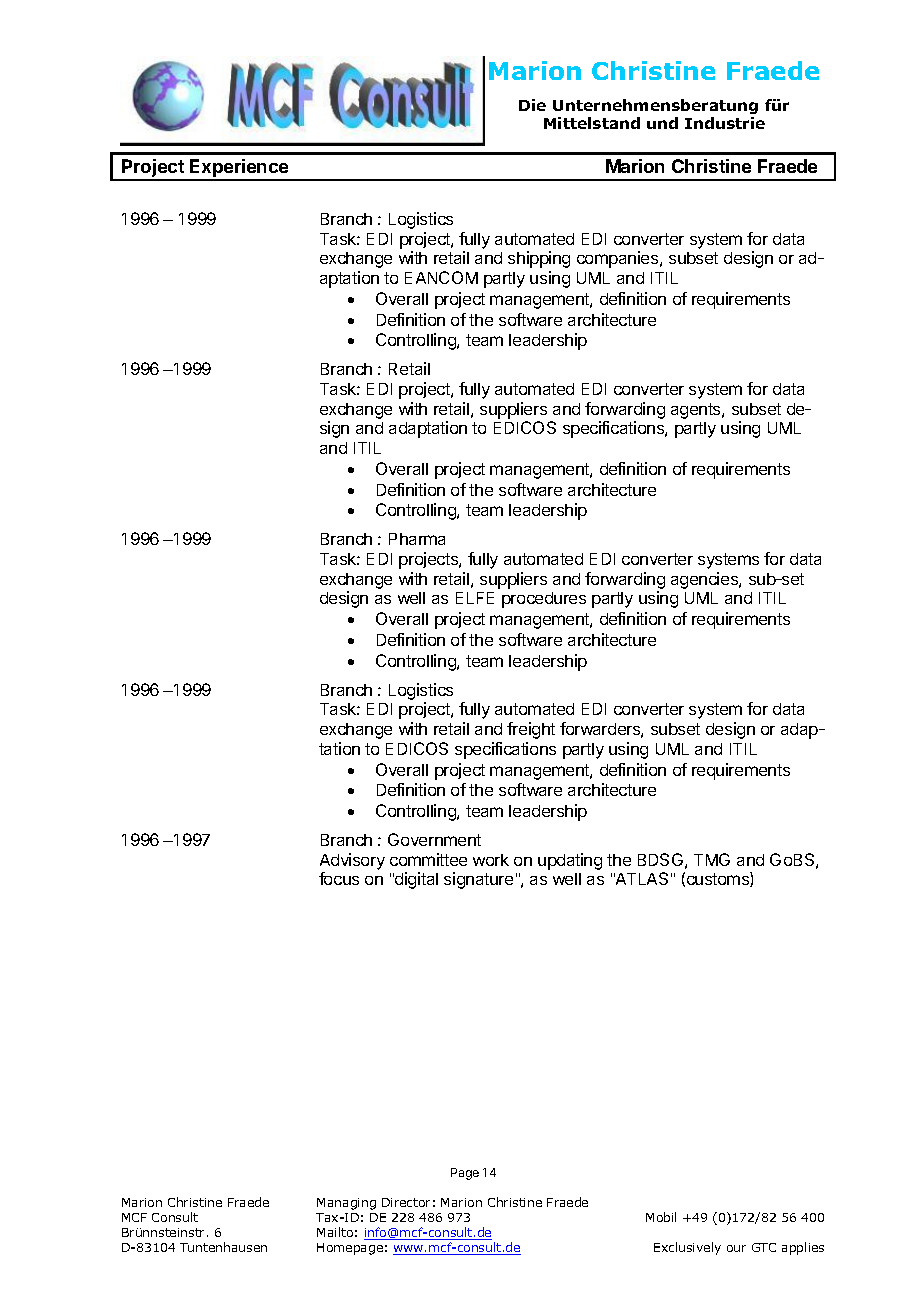  What do you see at coordinates (712, 859) in the document?
I see `TMG` at bounding box center [712, 859].
